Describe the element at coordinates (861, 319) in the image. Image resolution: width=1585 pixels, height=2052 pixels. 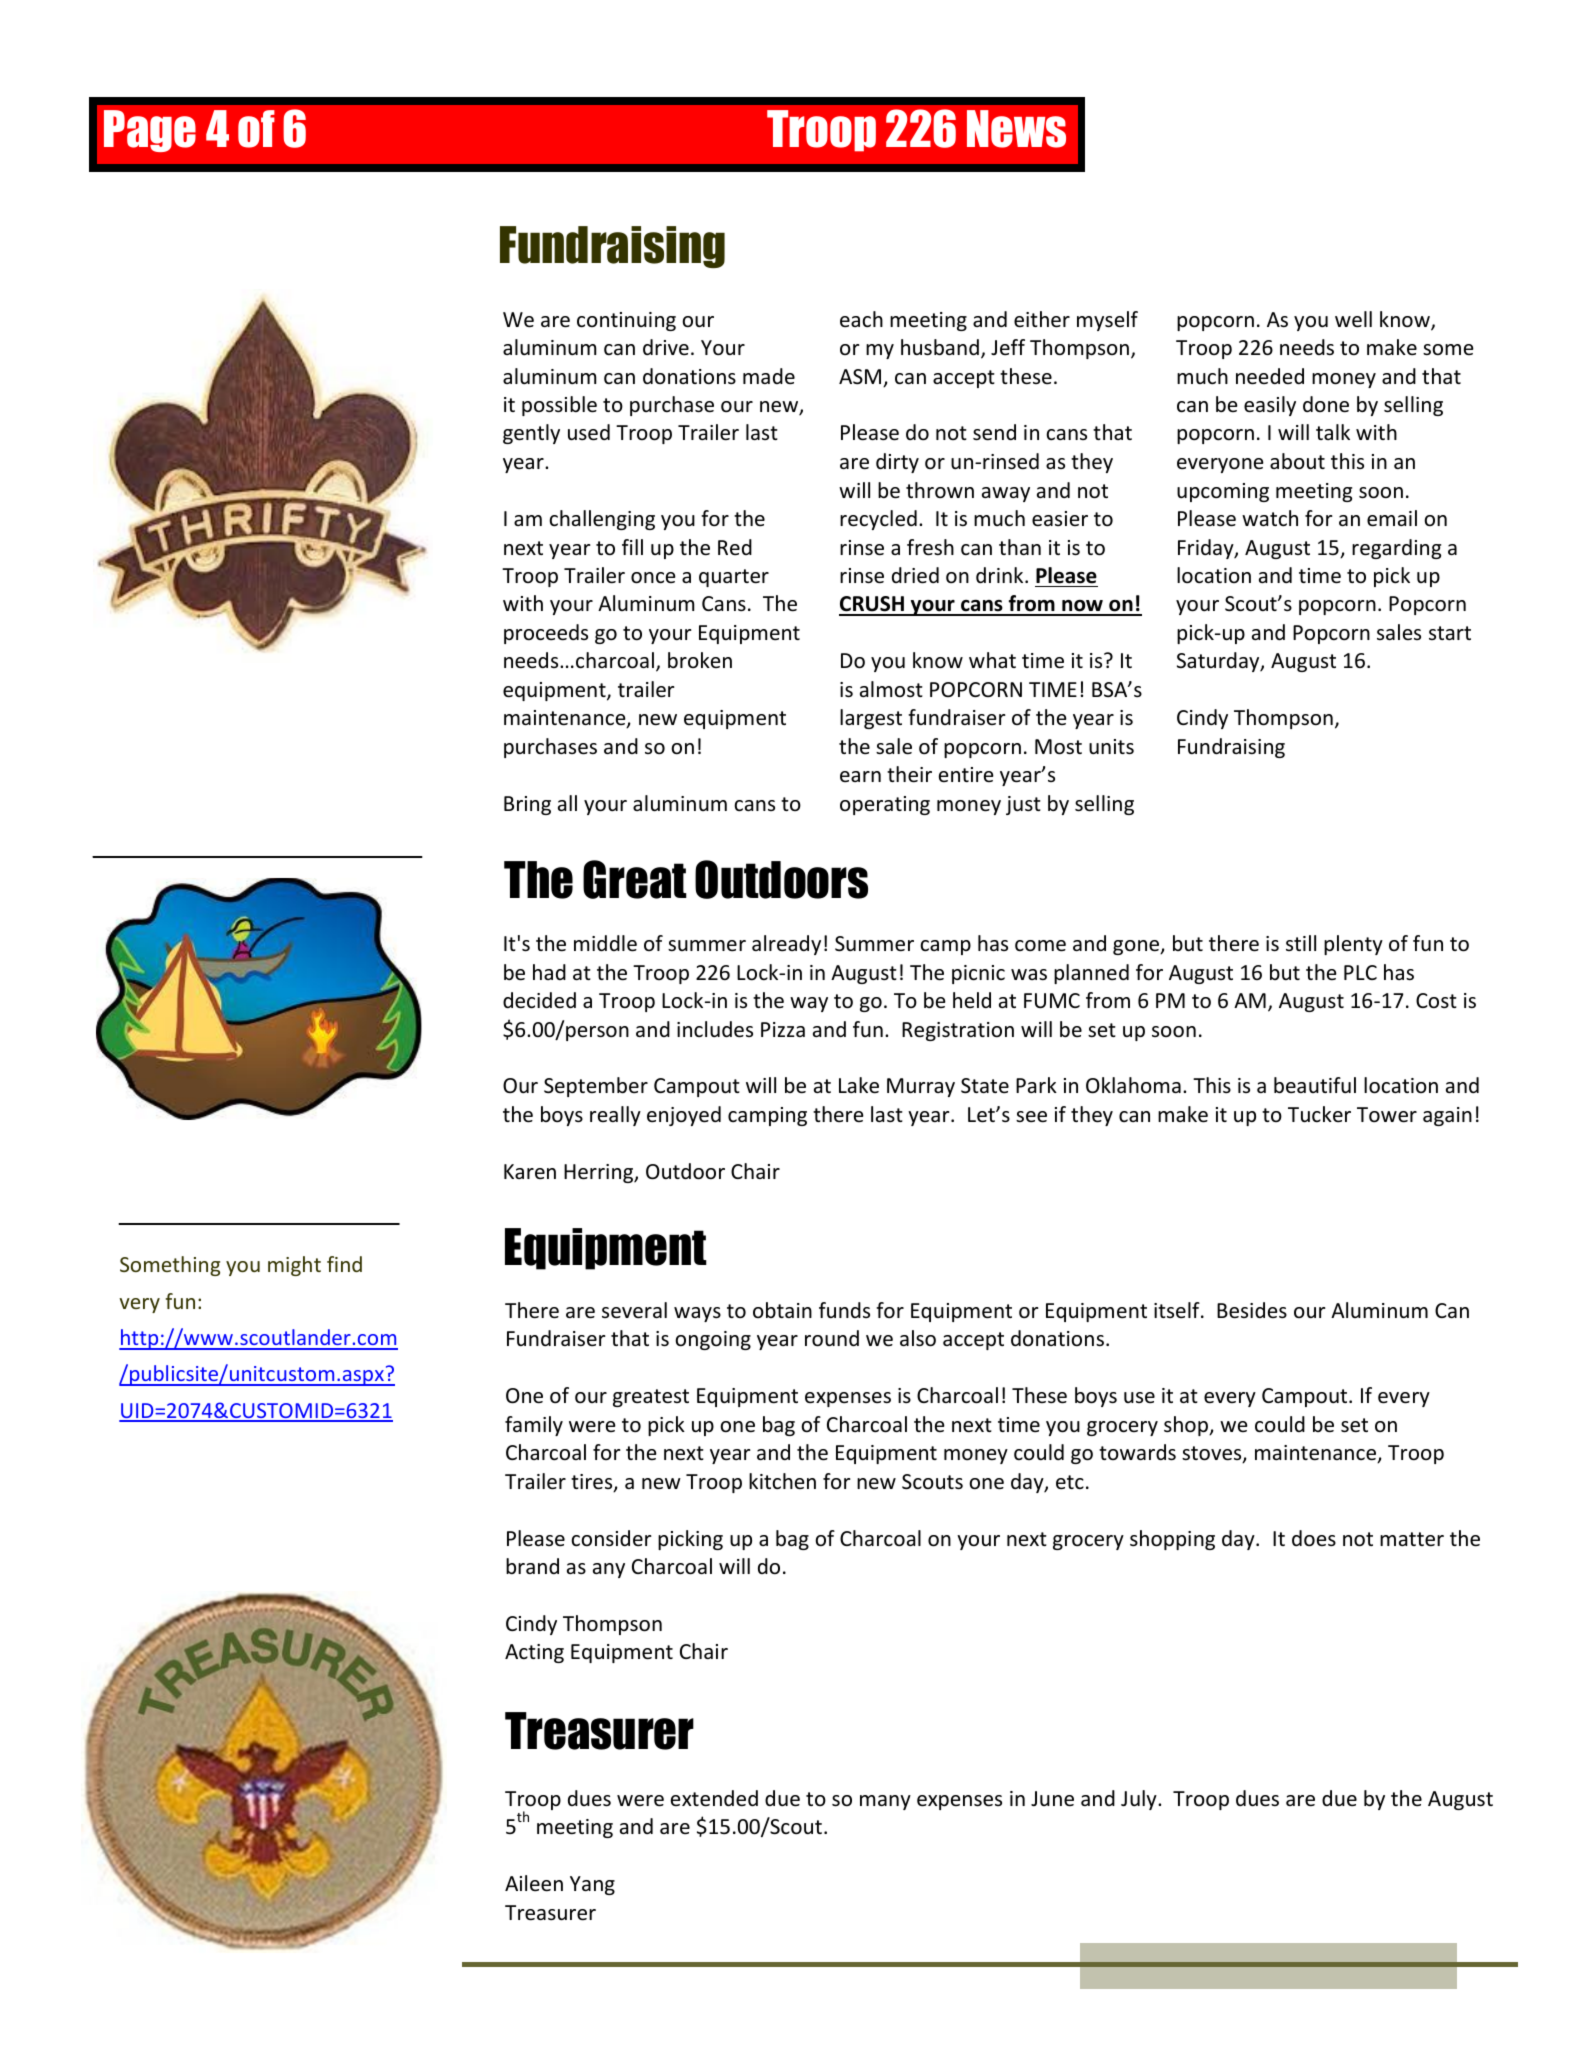
I see `each` at that location.
